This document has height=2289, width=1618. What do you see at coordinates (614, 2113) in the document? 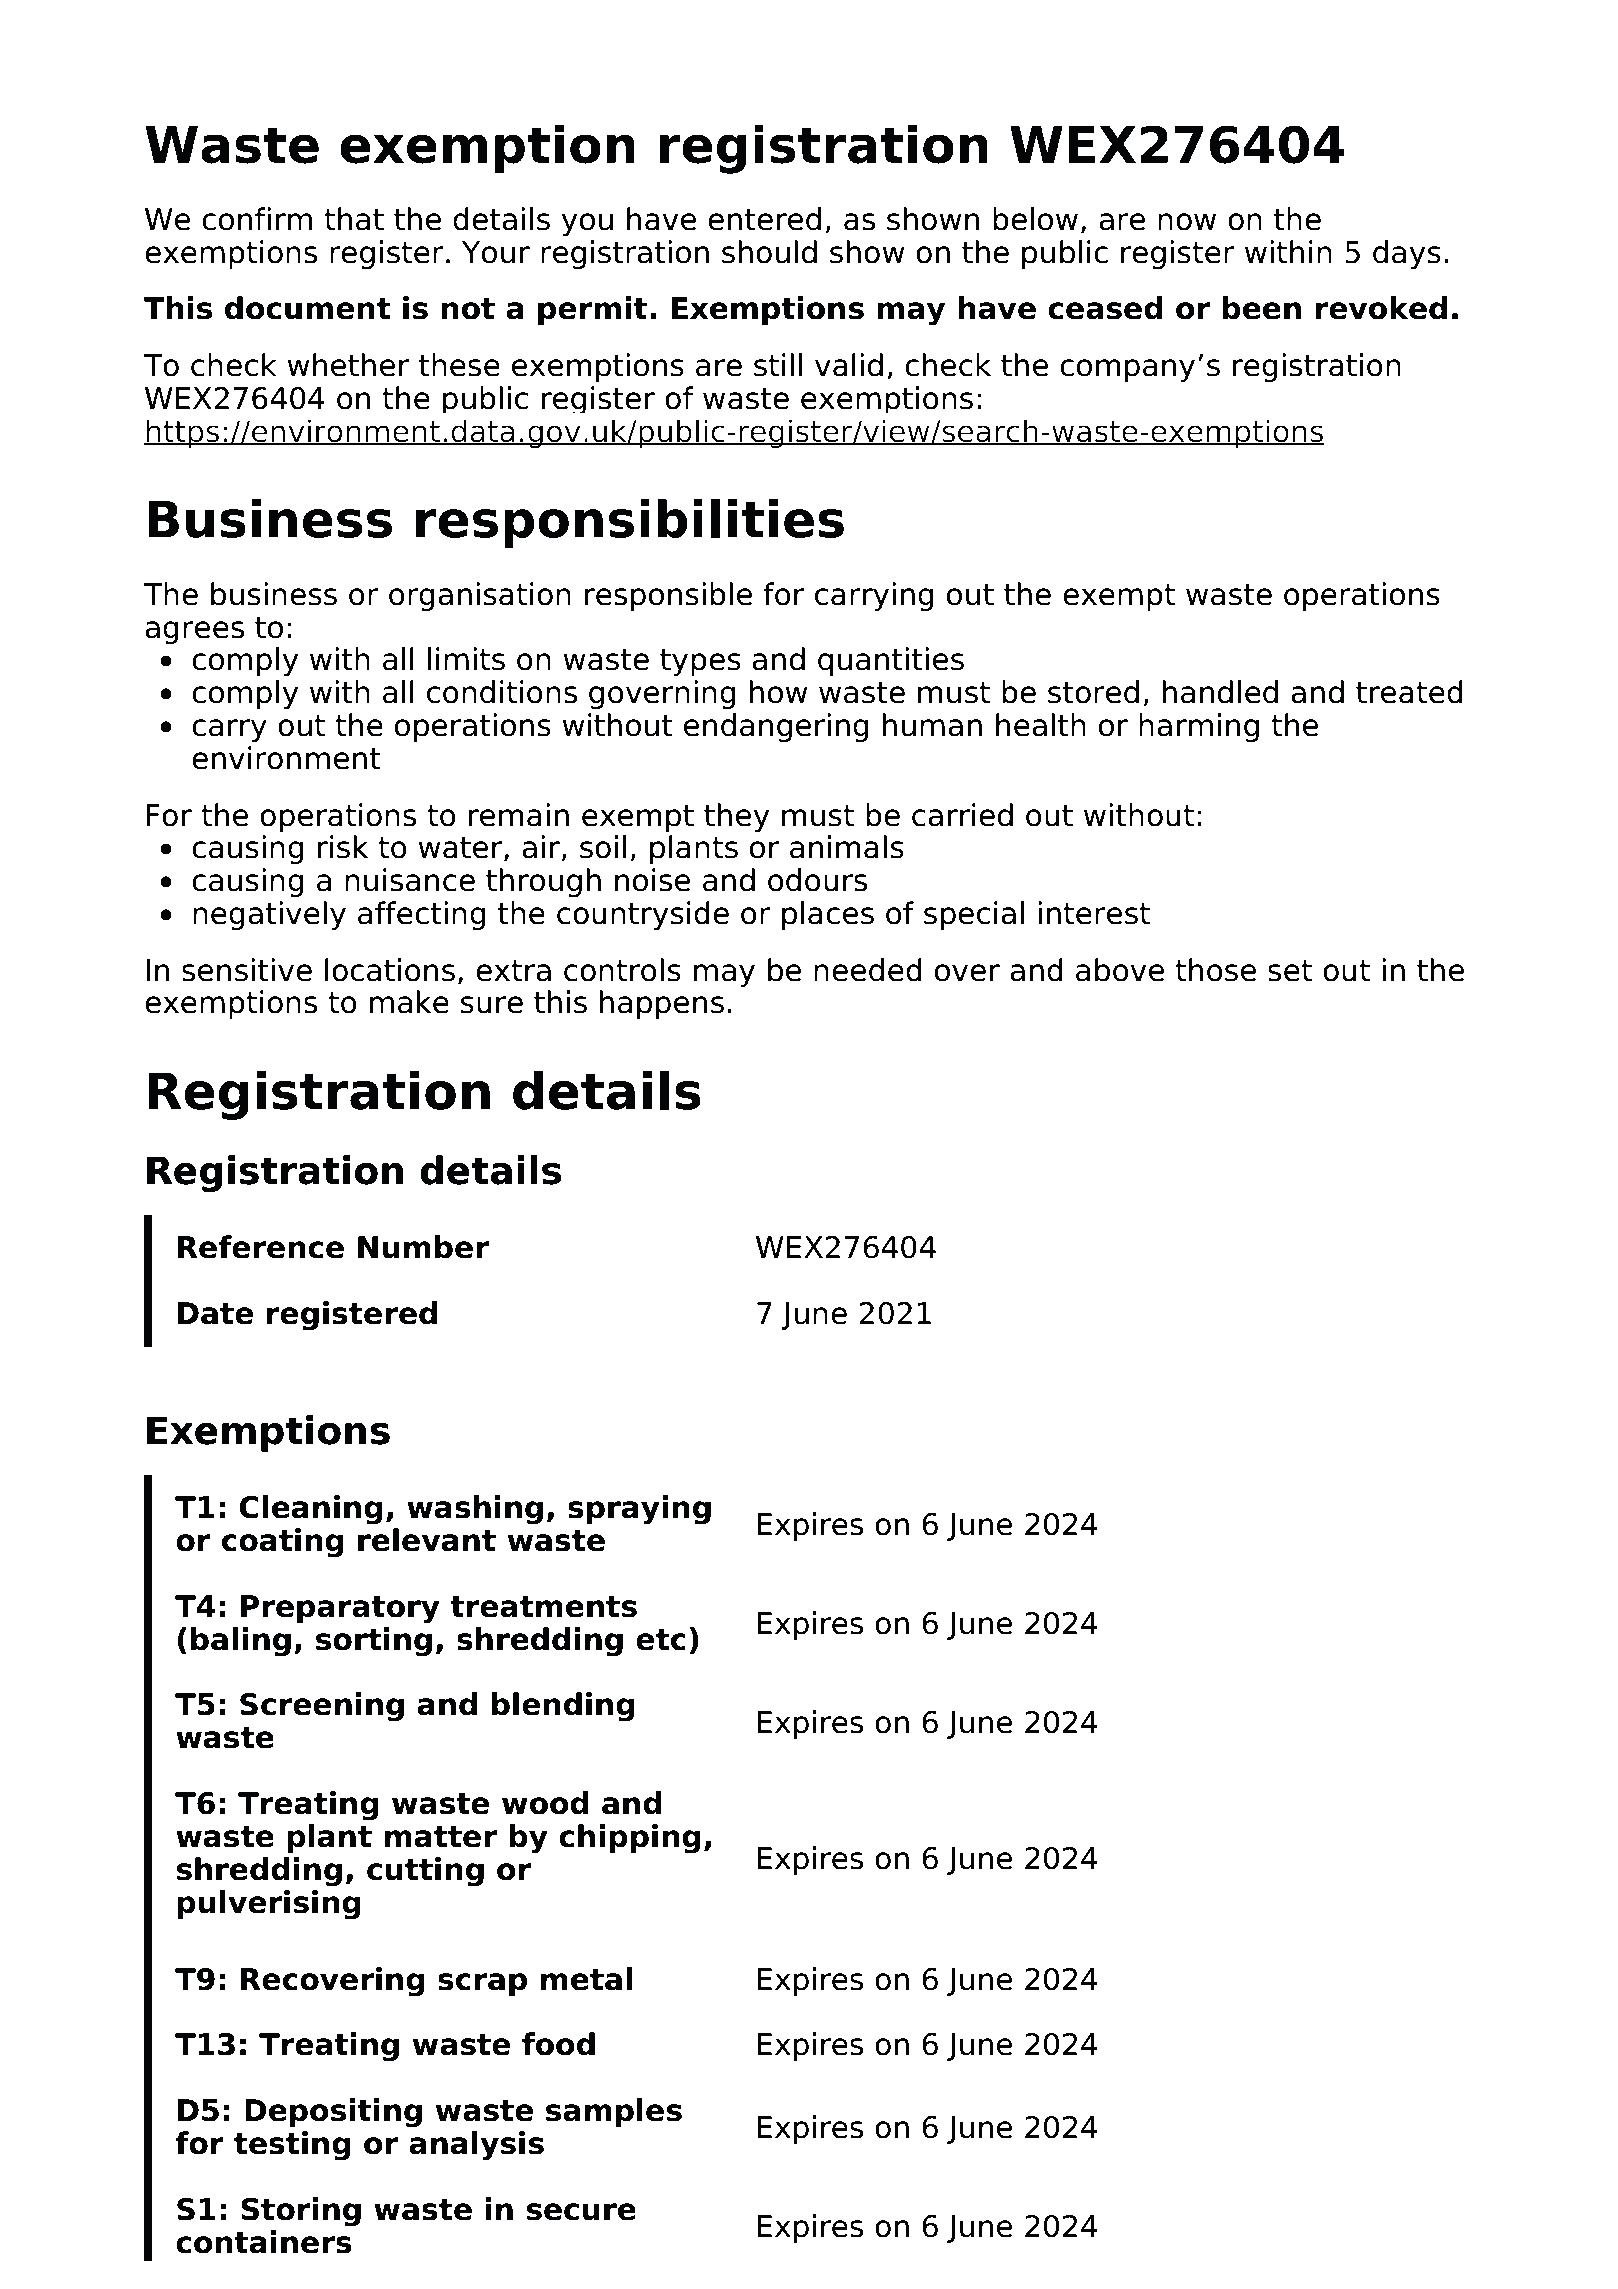
I see `samples` at bounding box center [614, 2113].
